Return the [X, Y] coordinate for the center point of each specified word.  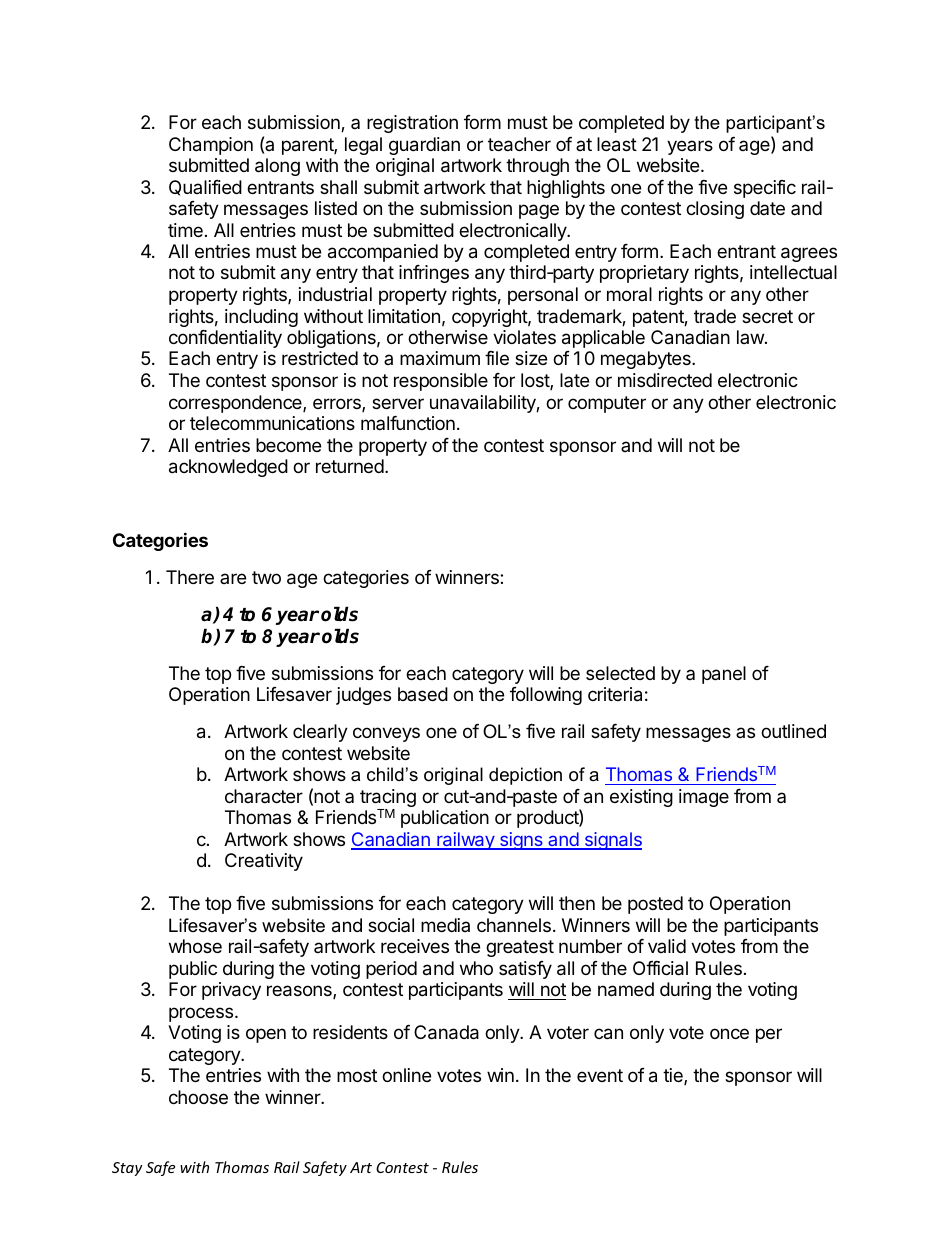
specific [765, 189]
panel [724, 675]
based [423, 694]
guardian [424, 146]
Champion [211, 146]
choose [198, 1097]
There [190, 577]
